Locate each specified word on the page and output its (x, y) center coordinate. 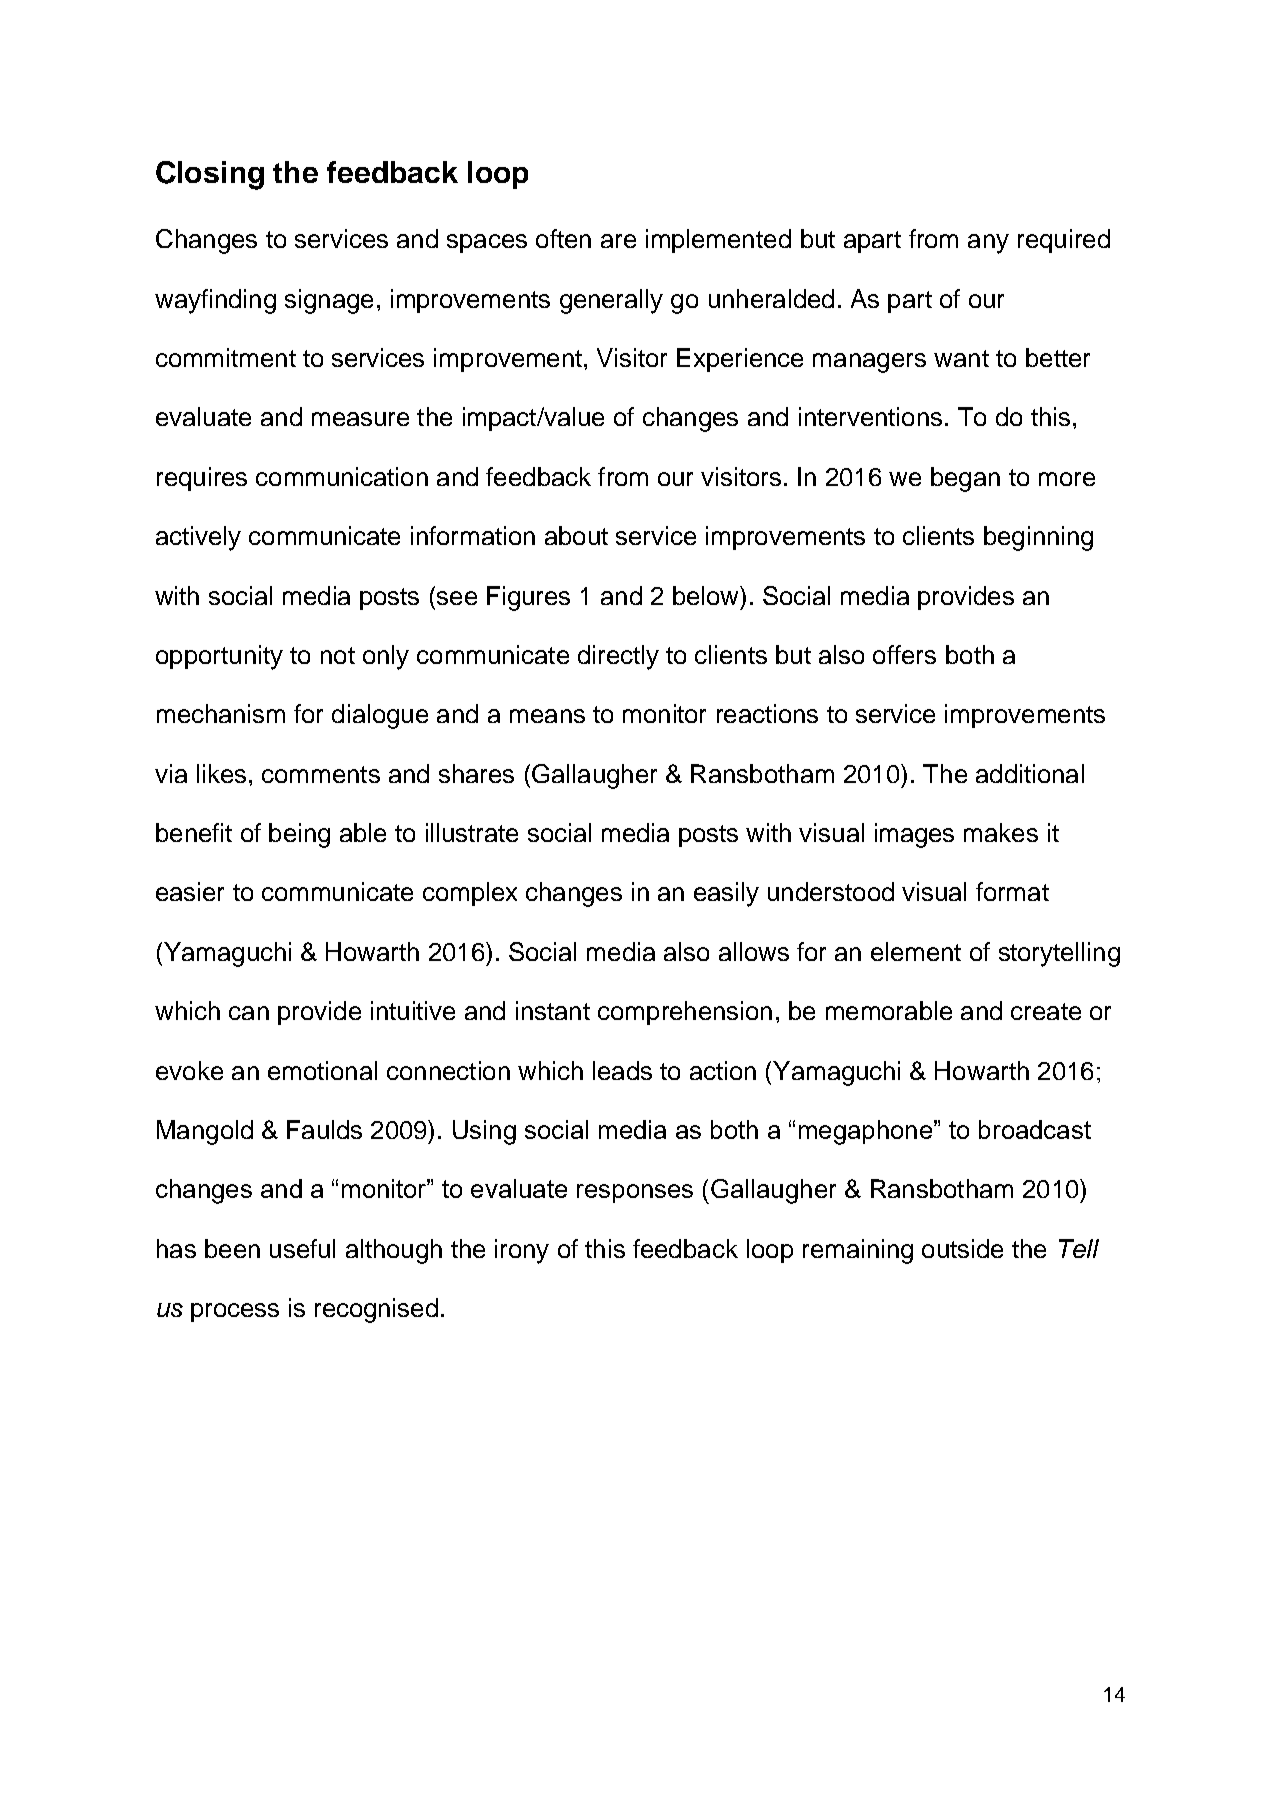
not (338, 655)
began (965, 479)
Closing (210, 175)
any (988, 244)
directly (618, 657)
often (563, 238)
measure (360, 419)
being (299, 835)
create (1046, 1011)
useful (302, 1248)
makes (1001, 832)
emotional (322, 1070)
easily (726, 894)
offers (904, 654)
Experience (740, 360)
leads (622, 1070)
